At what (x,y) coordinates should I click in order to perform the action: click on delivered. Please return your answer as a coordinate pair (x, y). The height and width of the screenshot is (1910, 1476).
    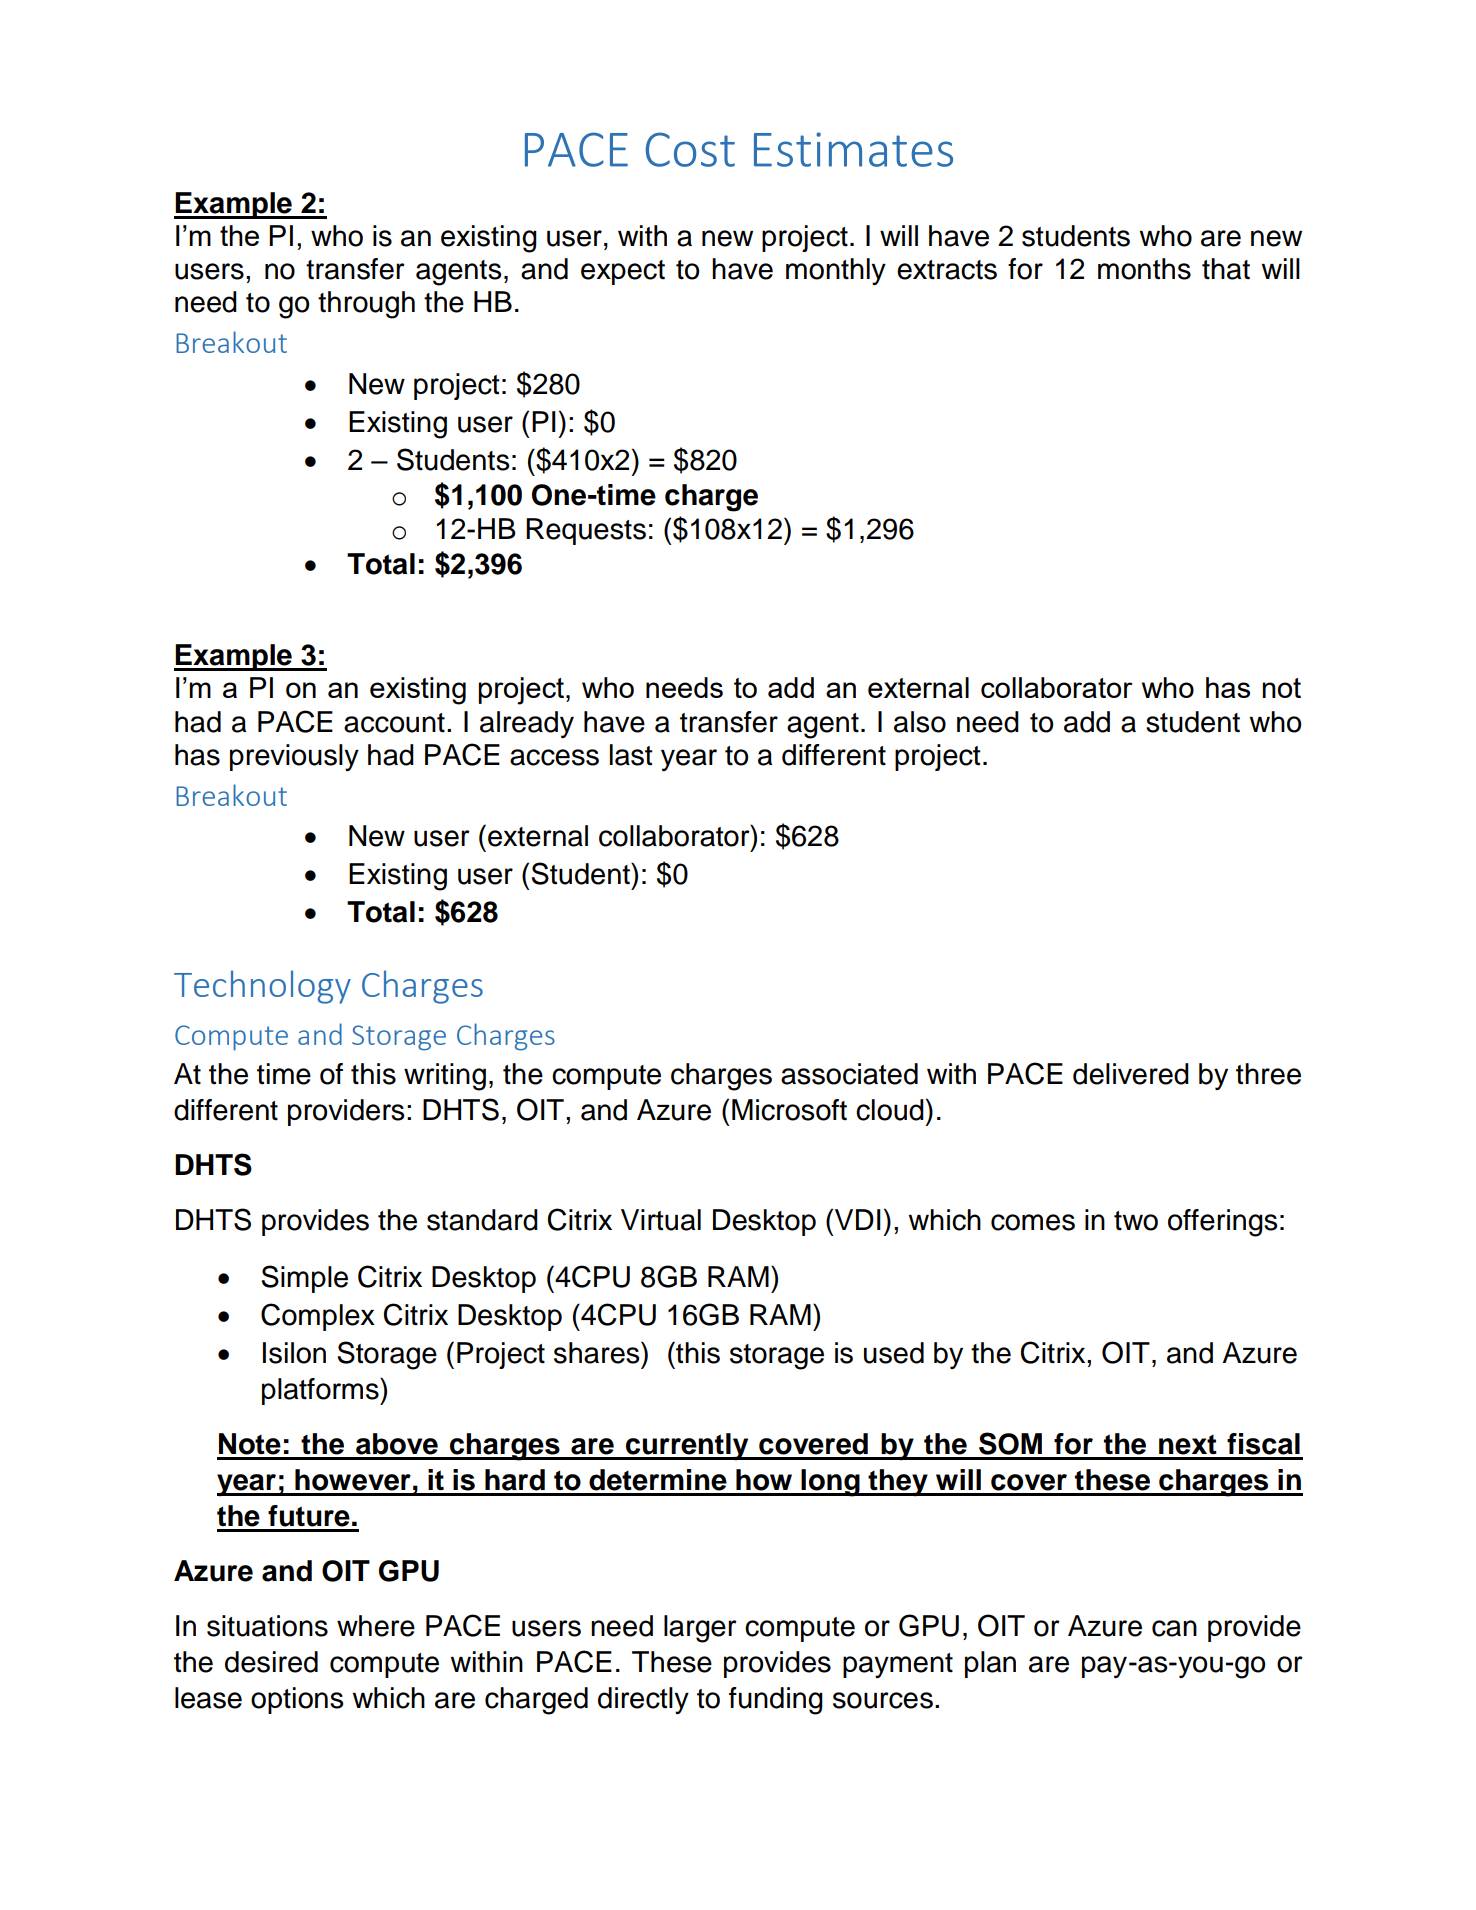
    Looking at the image, I should click on (1131, 1074).
